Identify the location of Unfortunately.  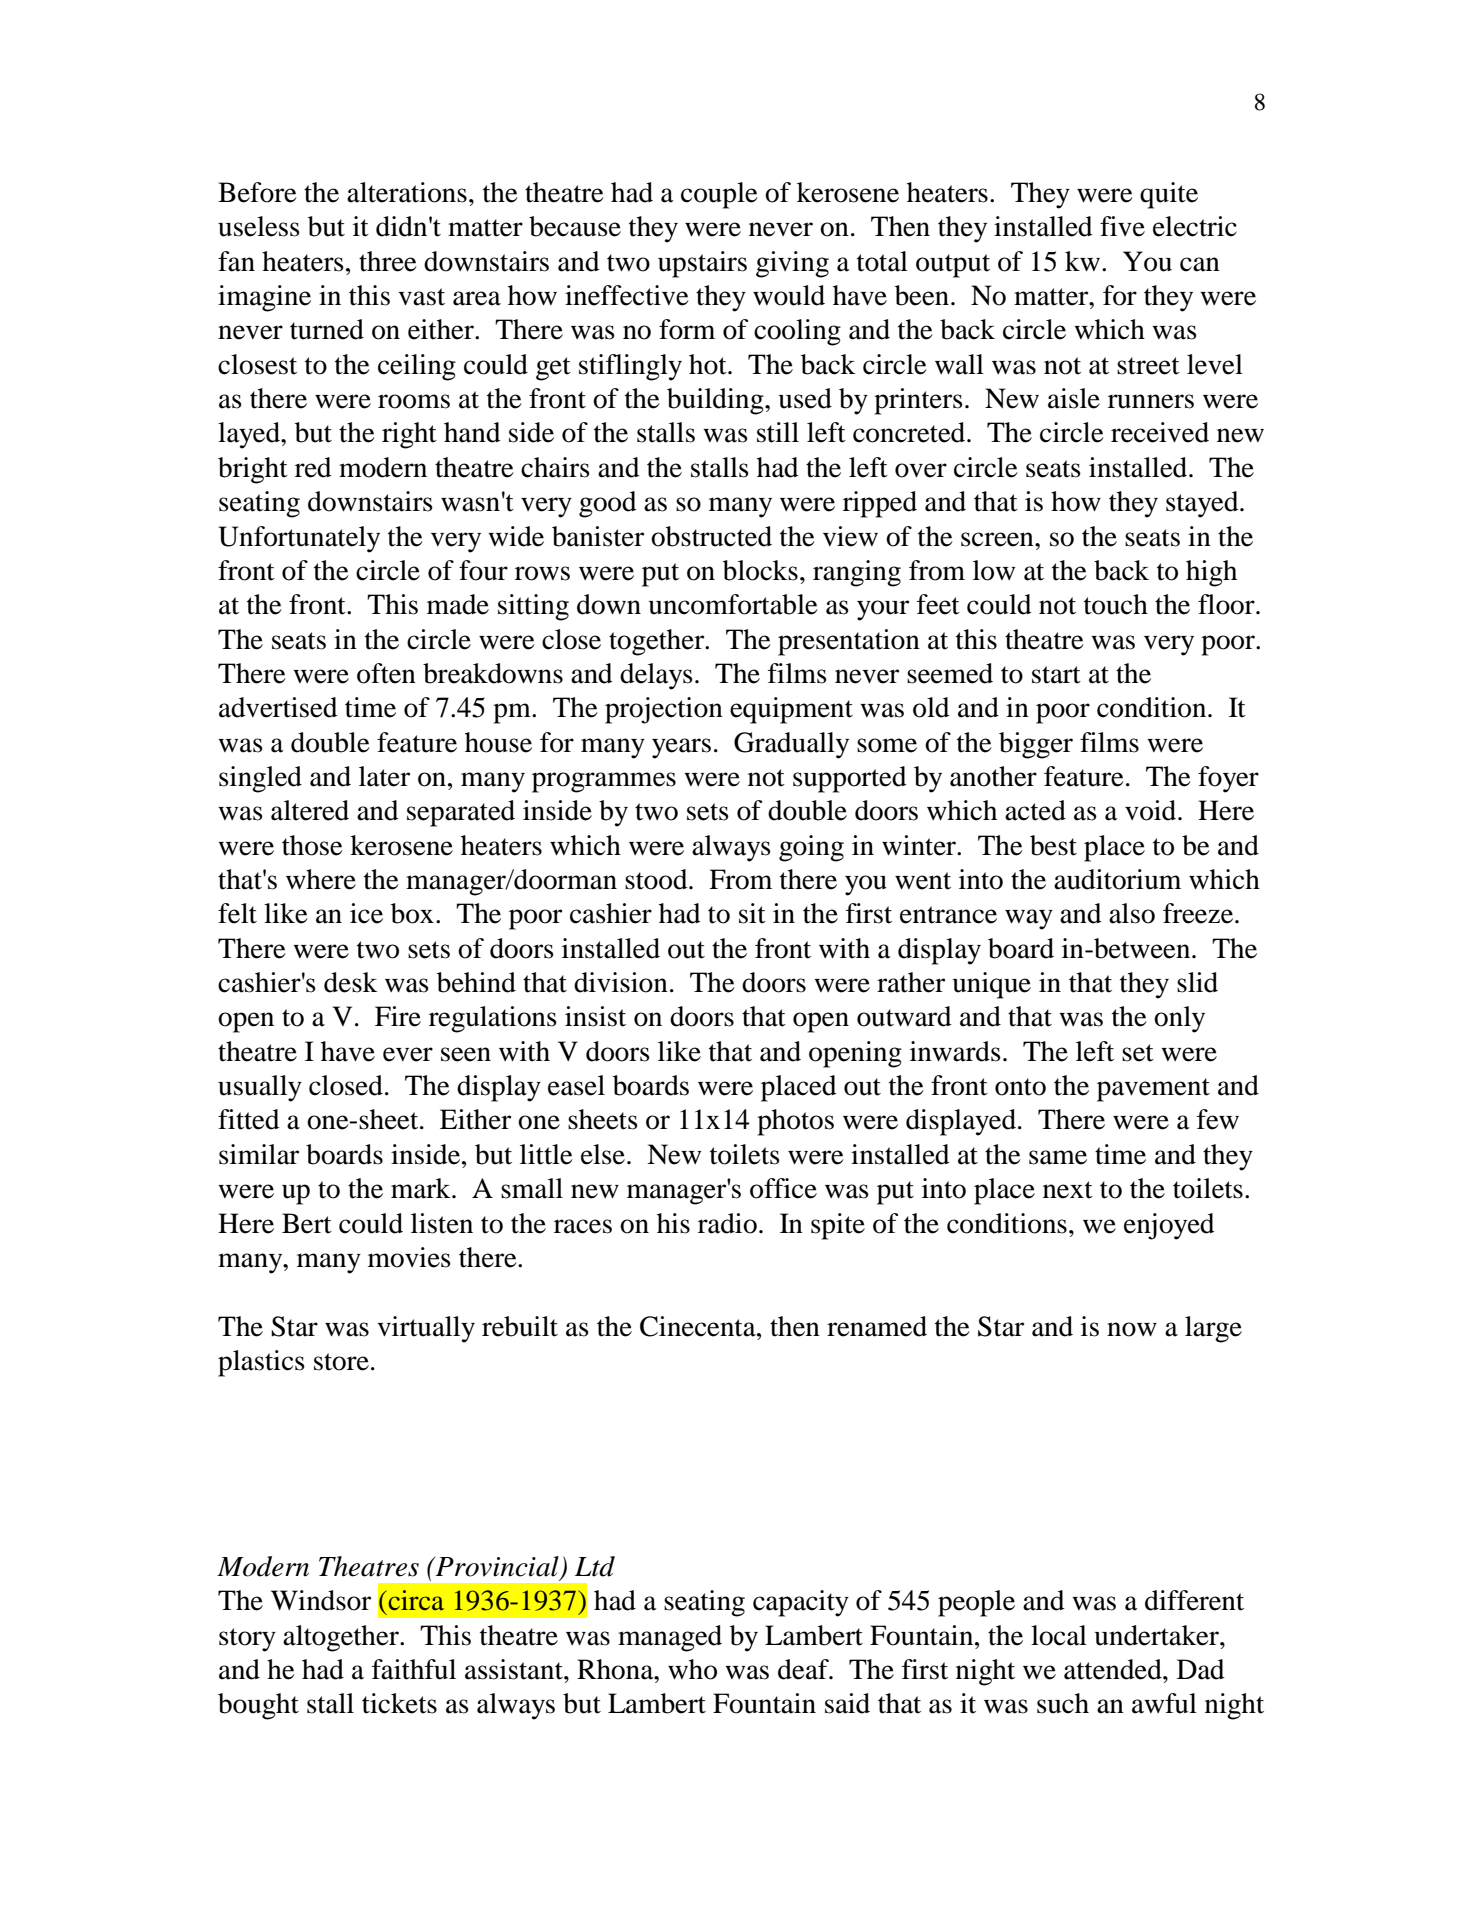
(299, 539).
